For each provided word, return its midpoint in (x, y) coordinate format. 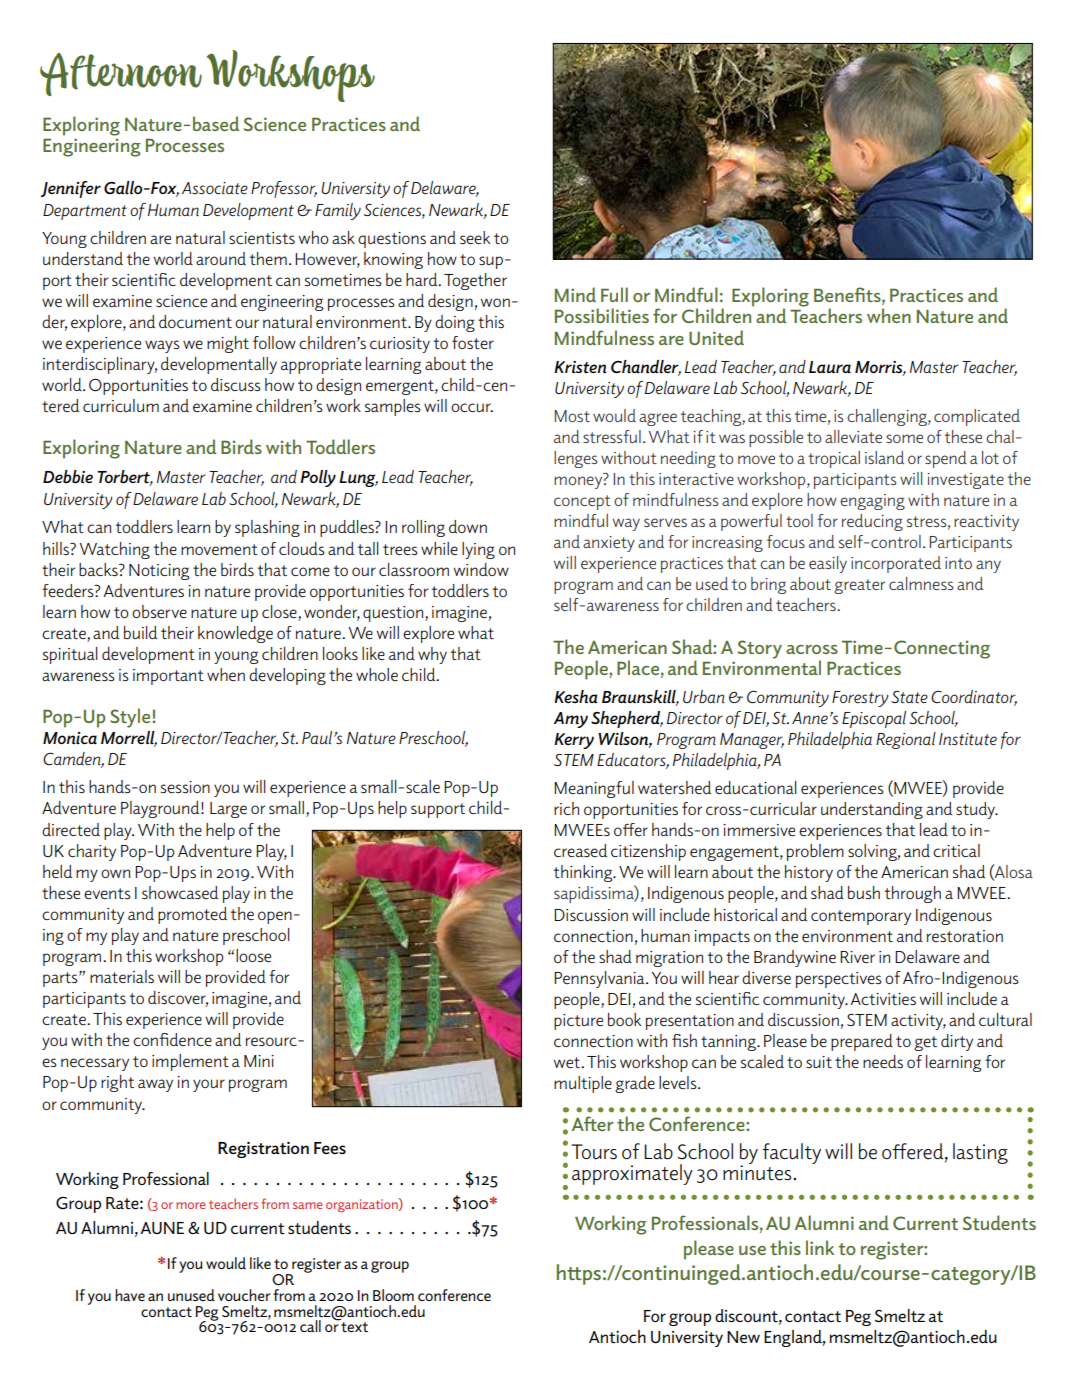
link (820, 1247)
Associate (215, 188)
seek (475, 237)
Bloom (393, 1295)
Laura (830, 367)
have (130, 1295)
